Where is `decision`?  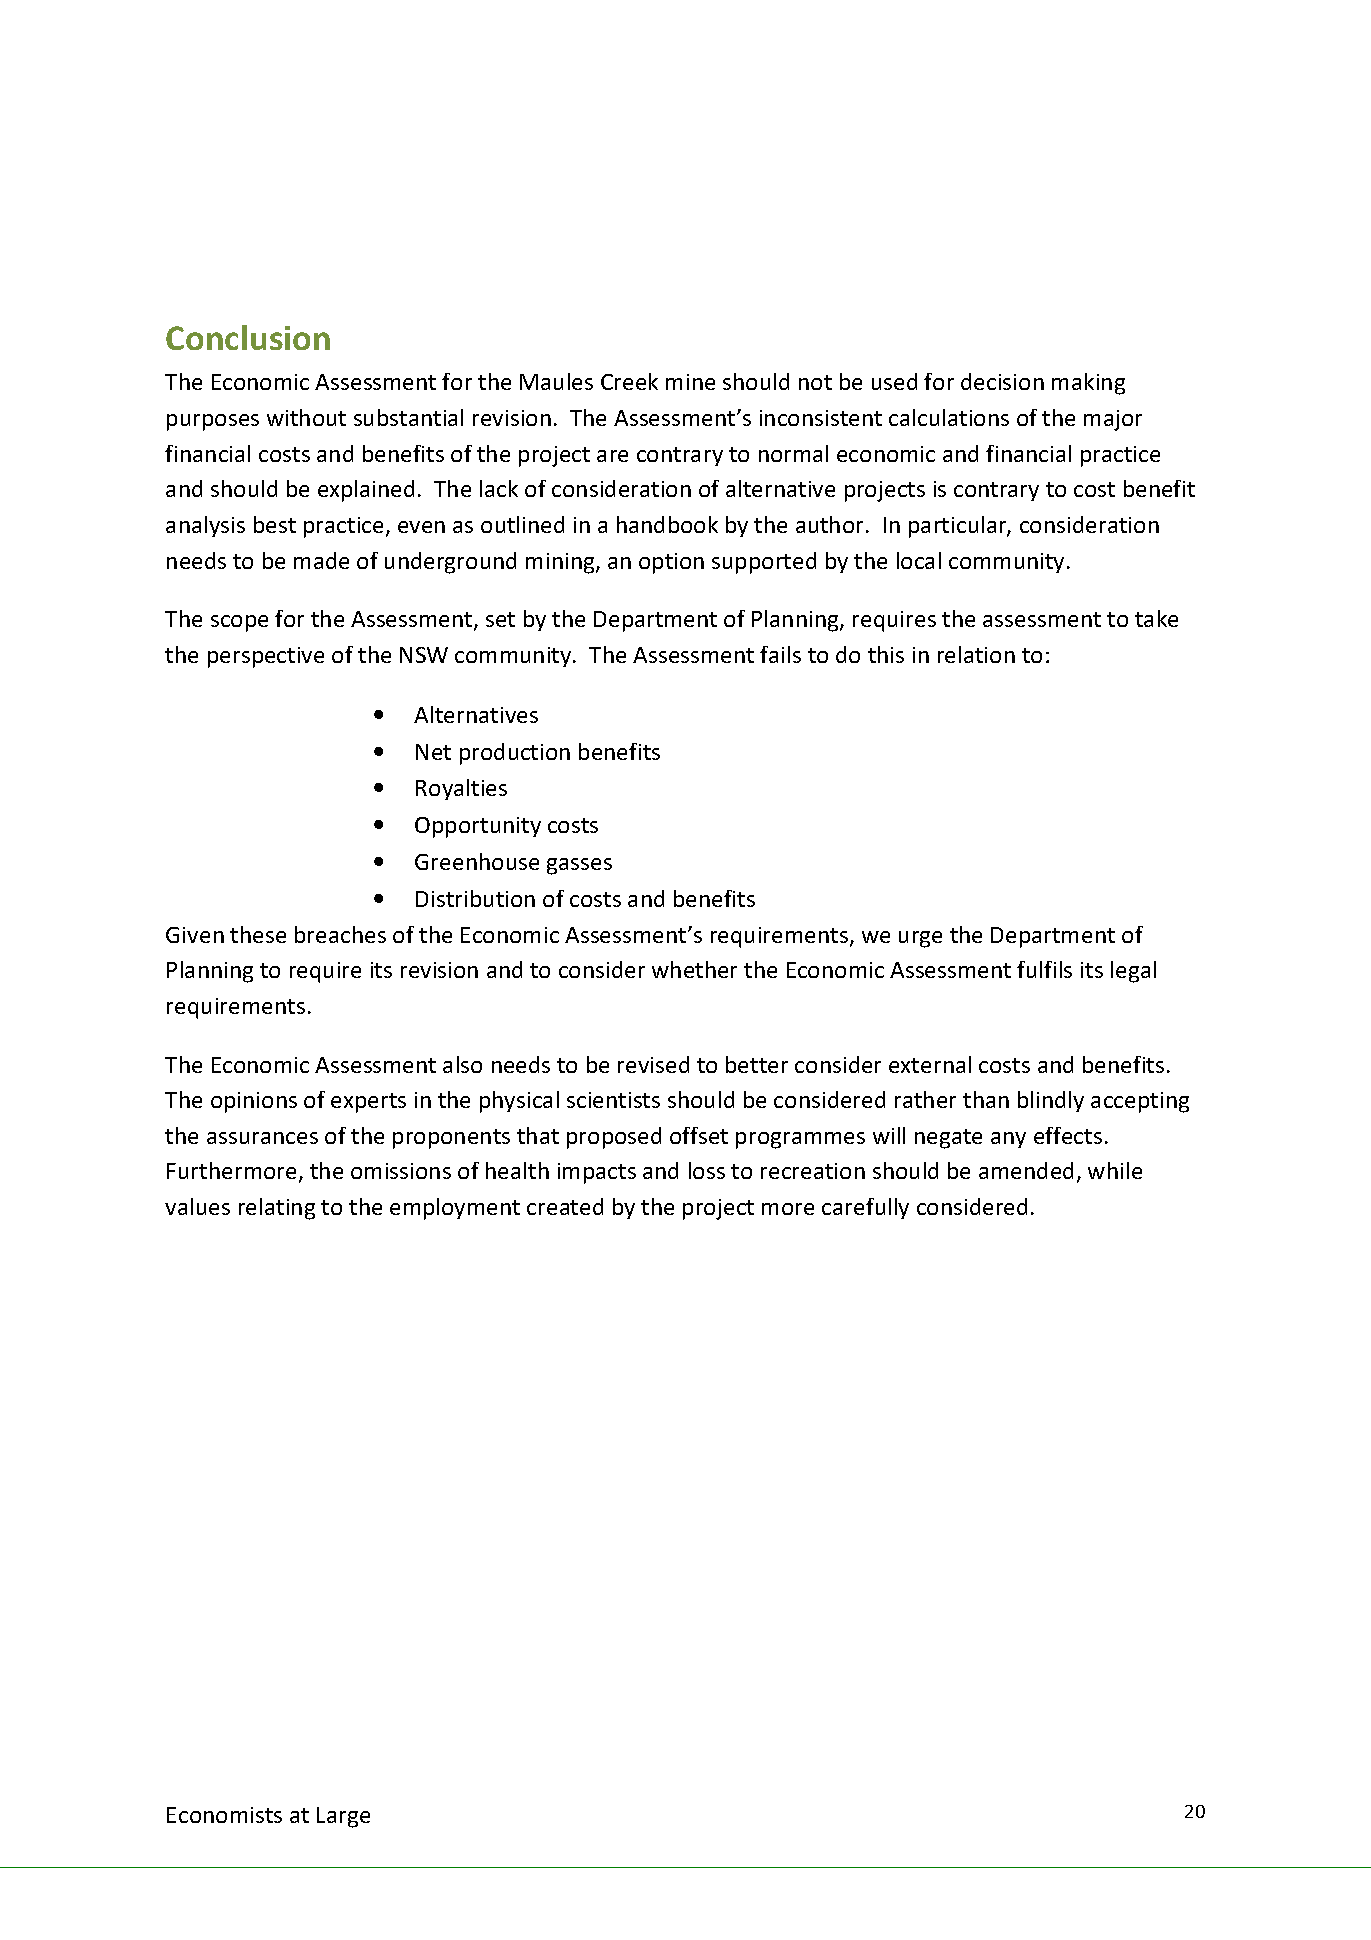
decision is located at coordinates (1002, 381).
